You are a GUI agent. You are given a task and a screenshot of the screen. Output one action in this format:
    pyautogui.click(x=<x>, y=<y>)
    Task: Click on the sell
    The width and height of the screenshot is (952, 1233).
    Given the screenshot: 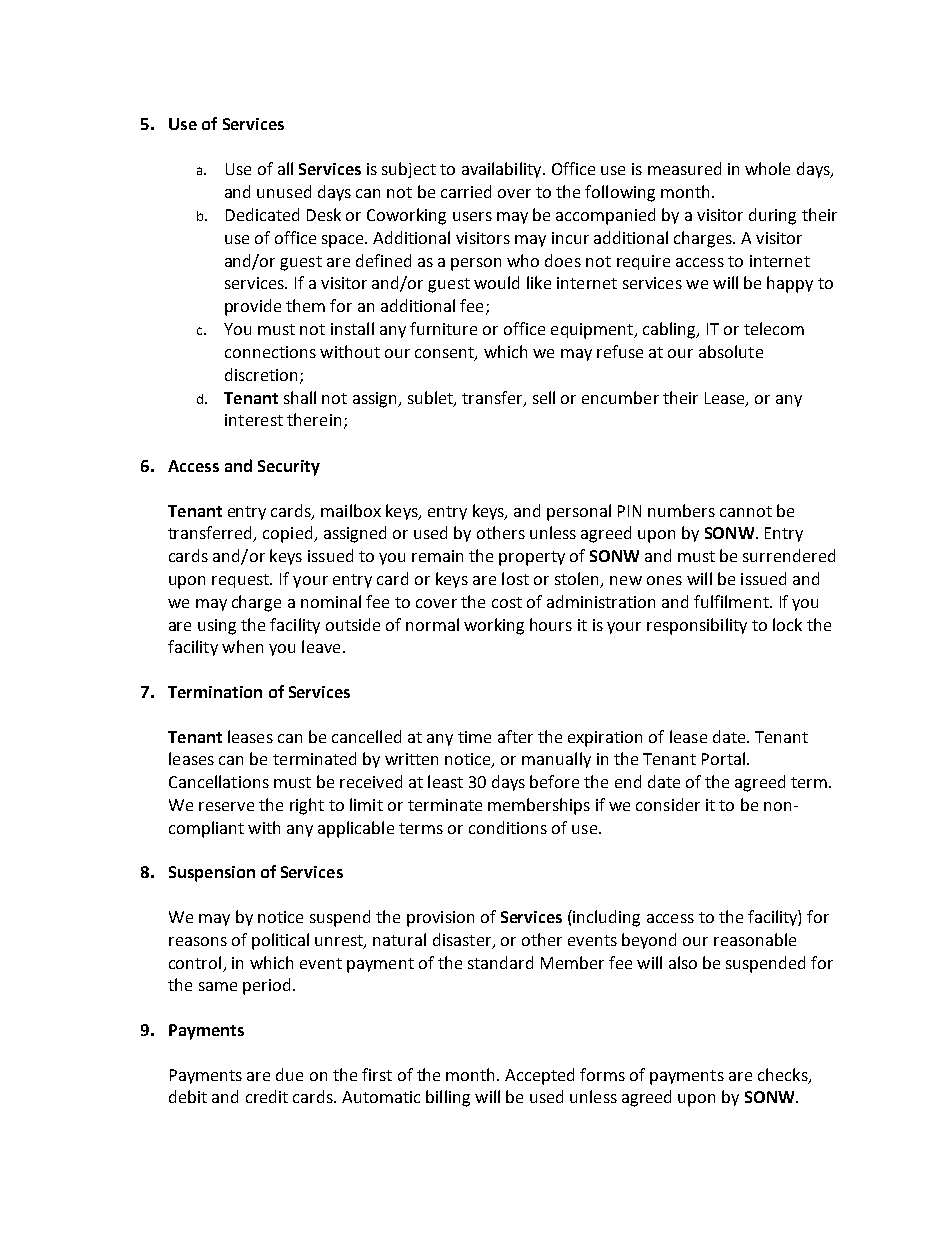 What is the action you would take?
    pyautogui.click(x=544, y=397)
